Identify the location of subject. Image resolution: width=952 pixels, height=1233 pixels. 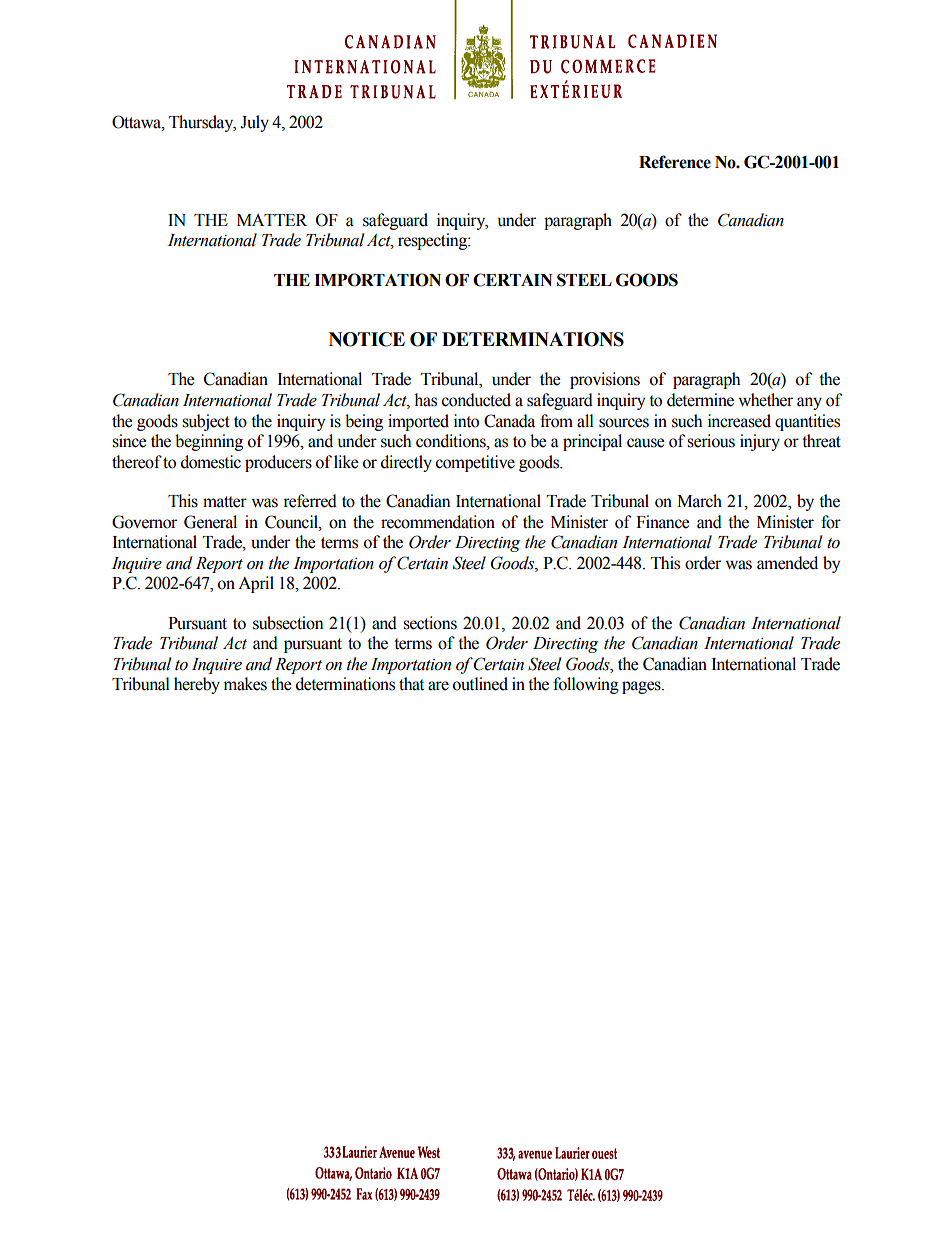
(206, 422).
